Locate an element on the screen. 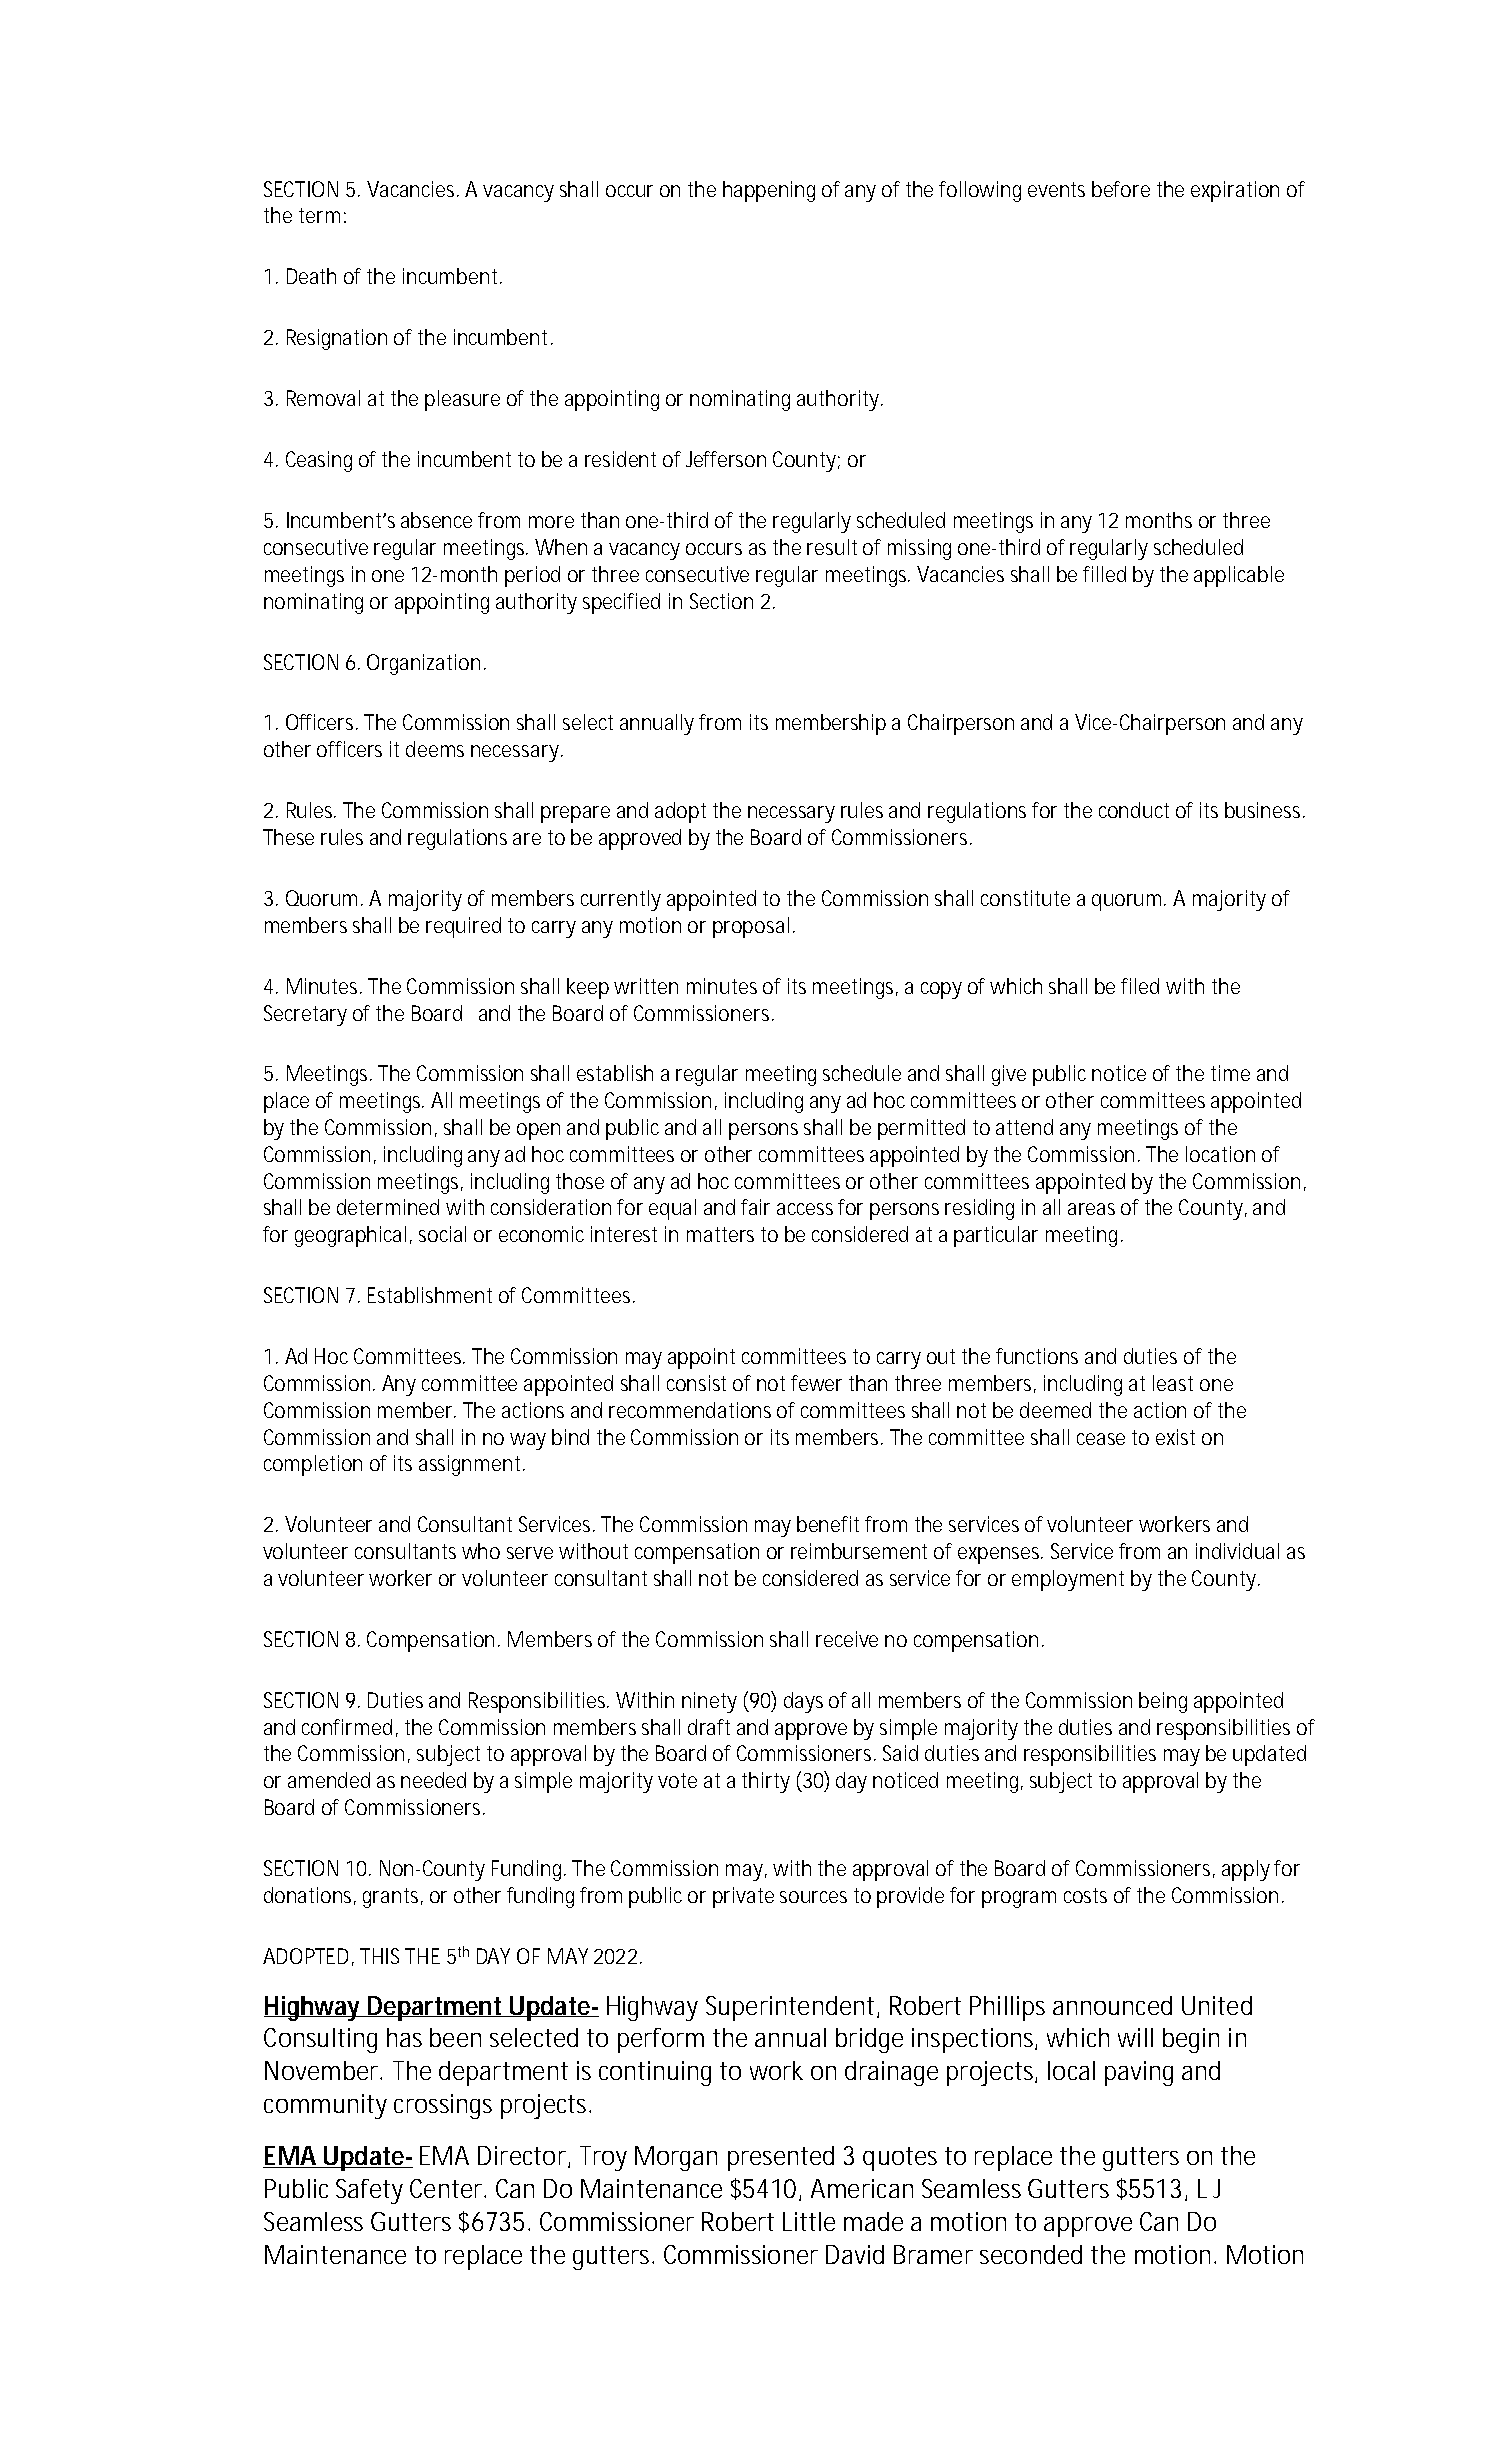 The image size is (1493, 2459). social is located at coordinates (442, 1234).
